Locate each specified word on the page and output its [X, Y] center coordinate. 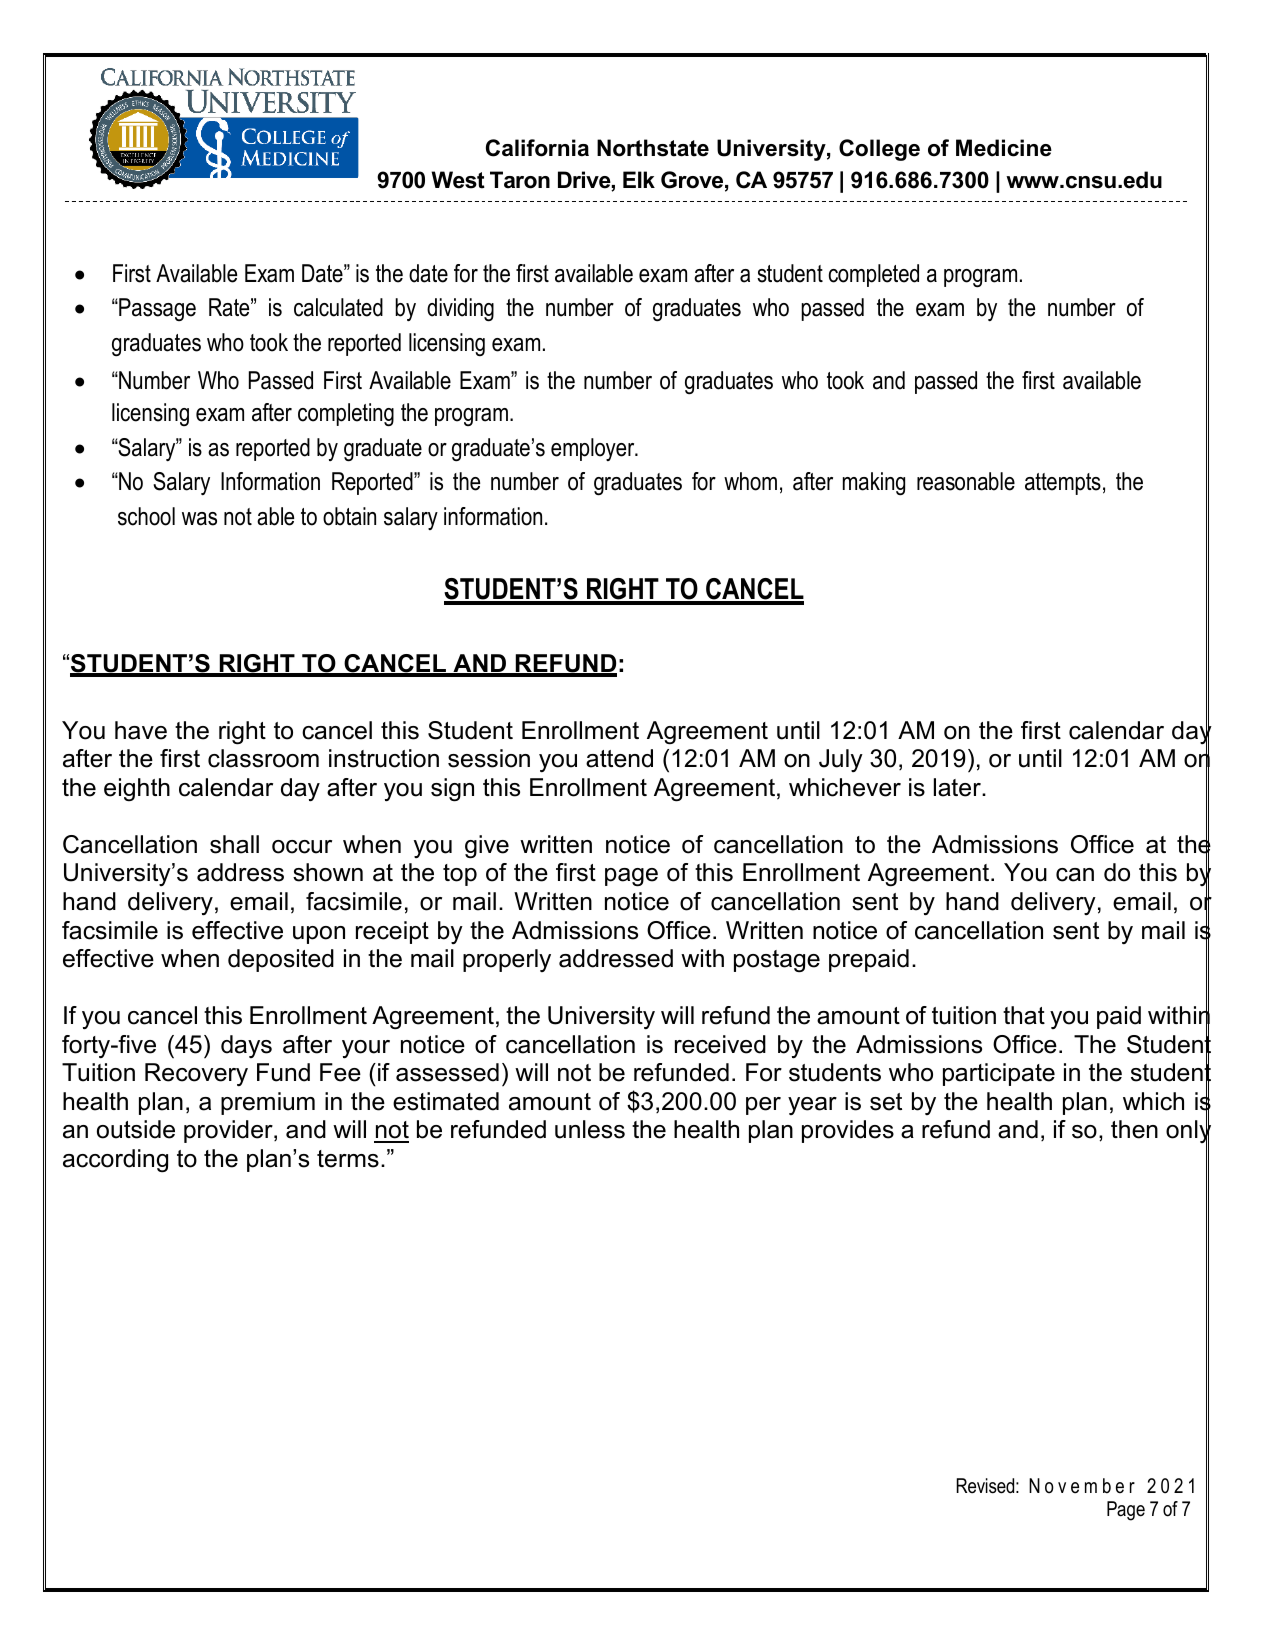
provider [229, 1131]
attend [619, 758]
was [199, 519]
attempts [1063, 484]
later [958, 787]
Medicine [1004, 148]
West [458, 180]
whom [750, 481]
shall [234, 844]
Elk [639, 179]
